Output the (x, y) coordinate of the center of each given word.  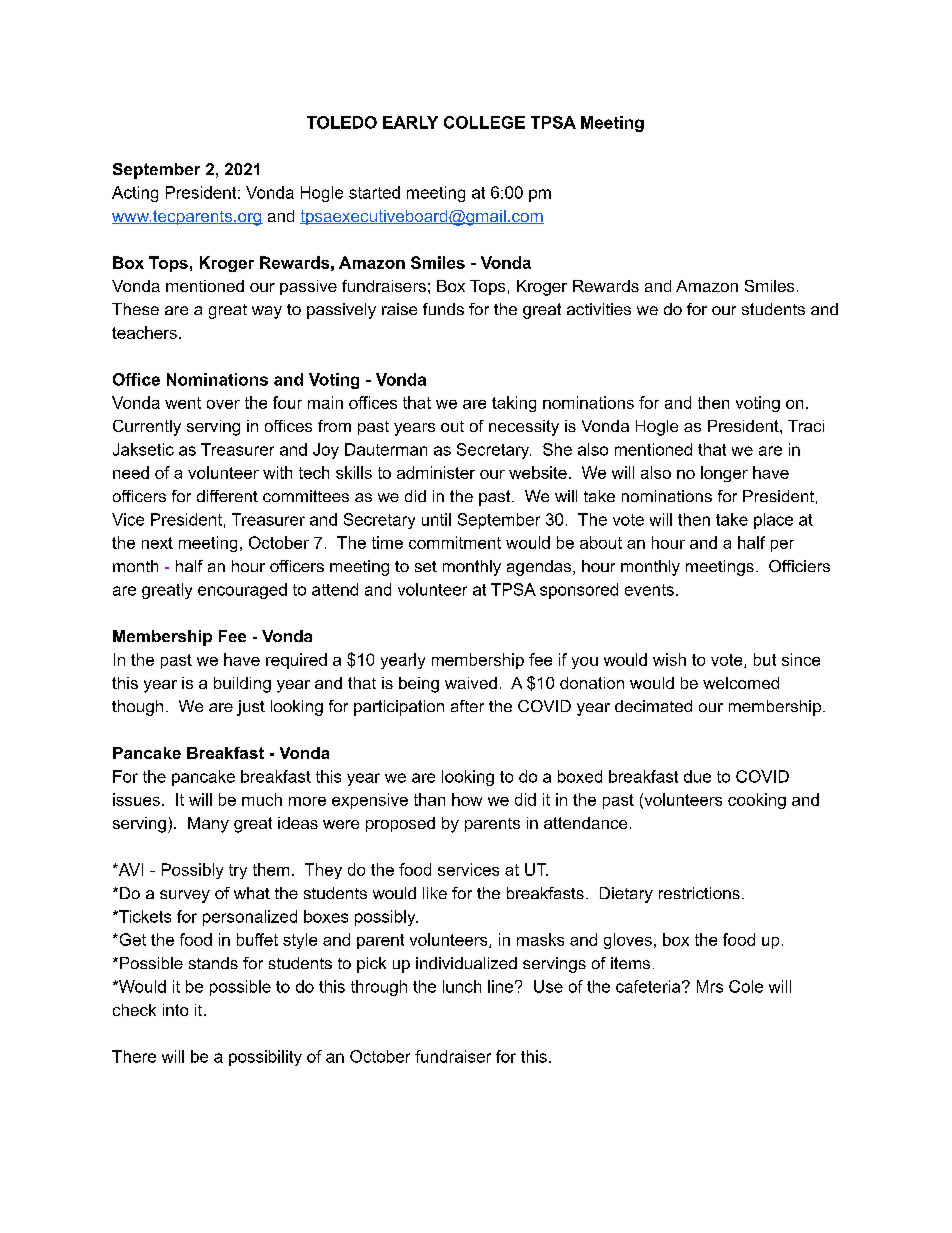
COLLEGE (484, 122)
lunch (462, 986)
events (649, 590)
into (175, 1010)
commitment (455, 542)
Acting (135, 194)
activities (599, 309)
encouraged (242, 591)
